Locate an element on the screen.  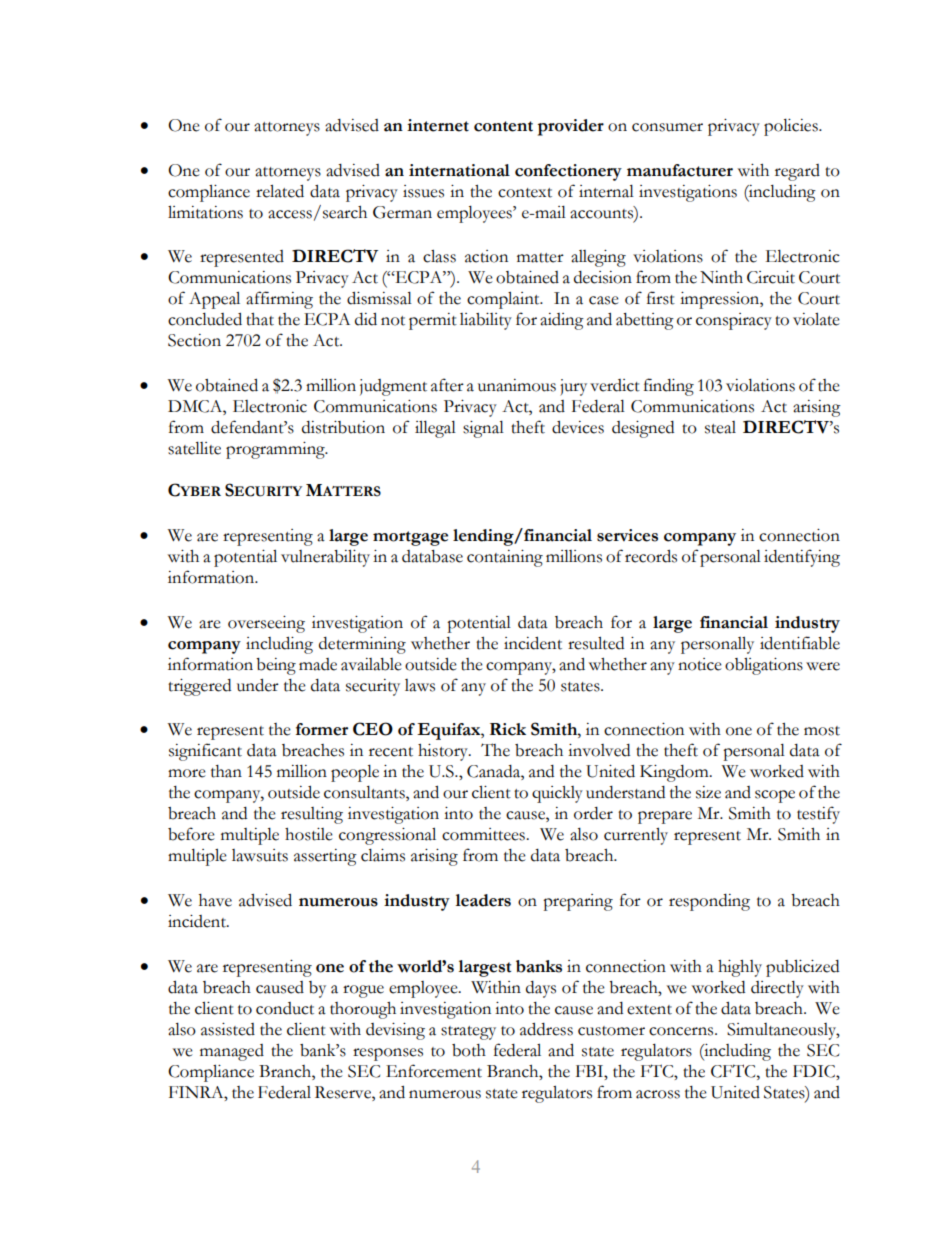
hostile is located at coordinates (309, 834).
